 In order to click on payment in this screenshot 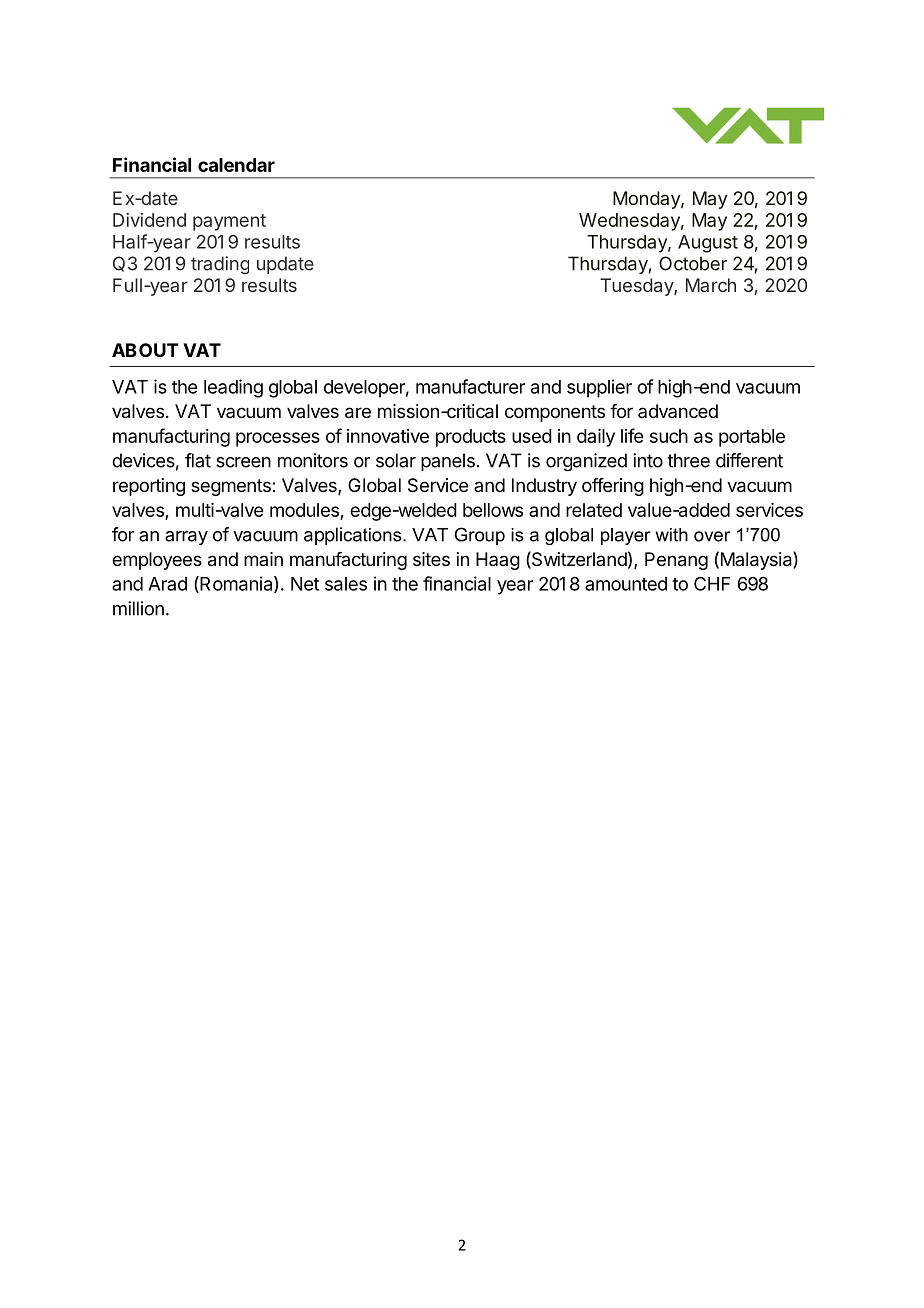, I will do `click(229, 222)`.
